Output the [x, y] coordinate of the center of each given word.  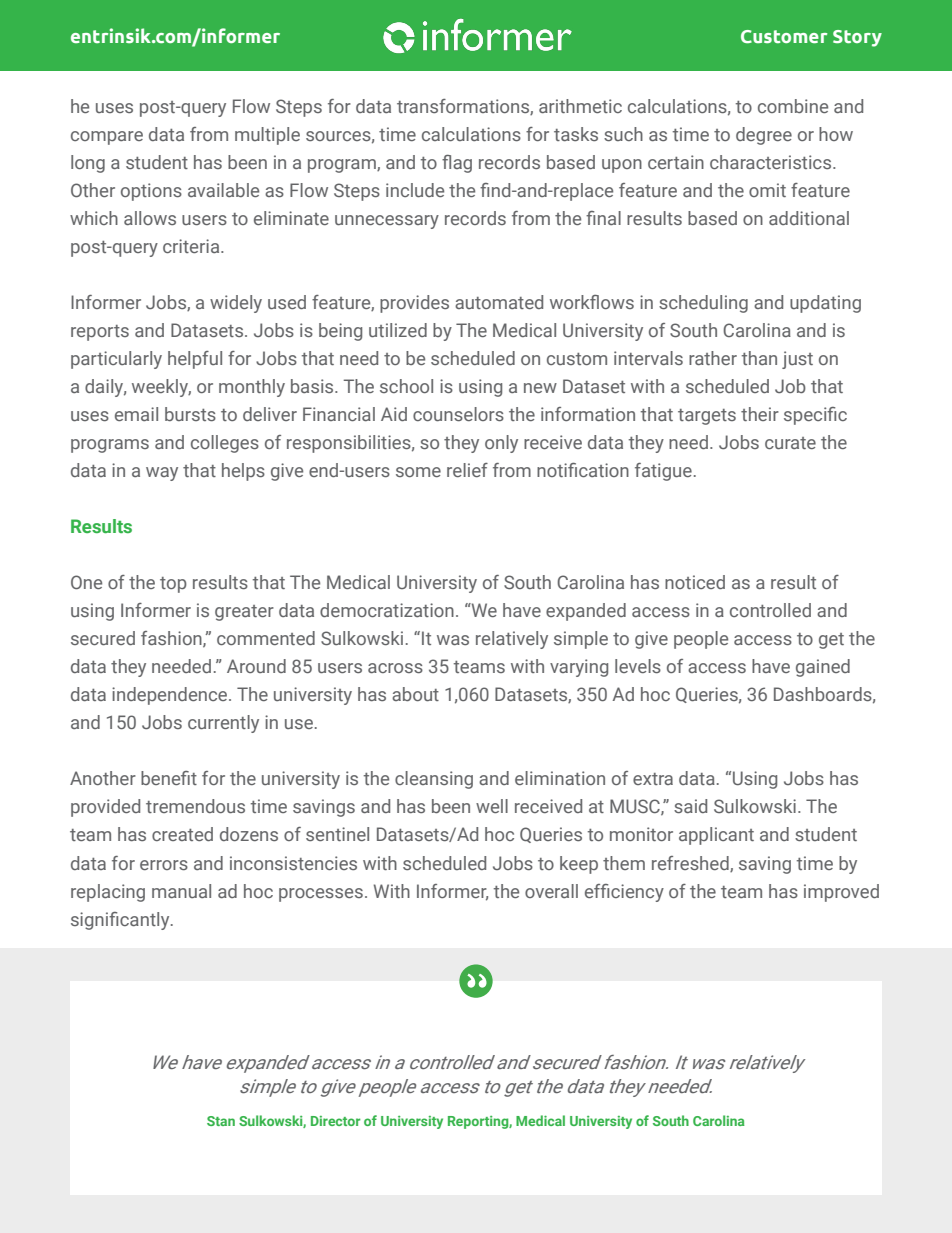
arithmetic [580, 106]
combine [793, 106]
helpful [195, 360]
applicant [716, 836]
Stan [221, 1121]
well [492, 806]
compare [107, 138]
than [759, 358]
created [182, 834]
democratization [387, 610]
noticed [695, 582]
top [173, 585]
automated [499, 302]
